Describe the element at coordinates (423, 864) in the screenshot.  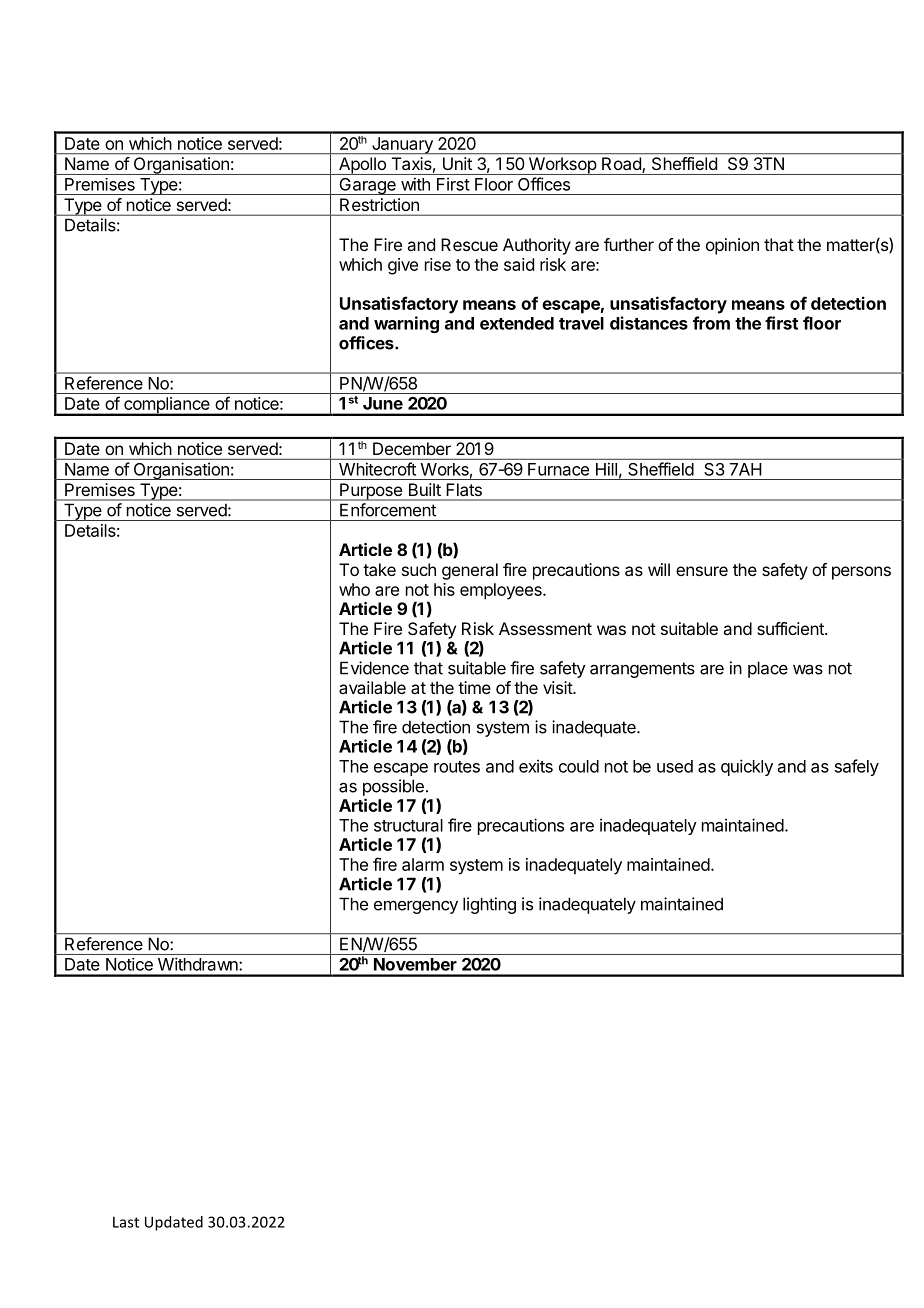
I see `alarm` at that location.
